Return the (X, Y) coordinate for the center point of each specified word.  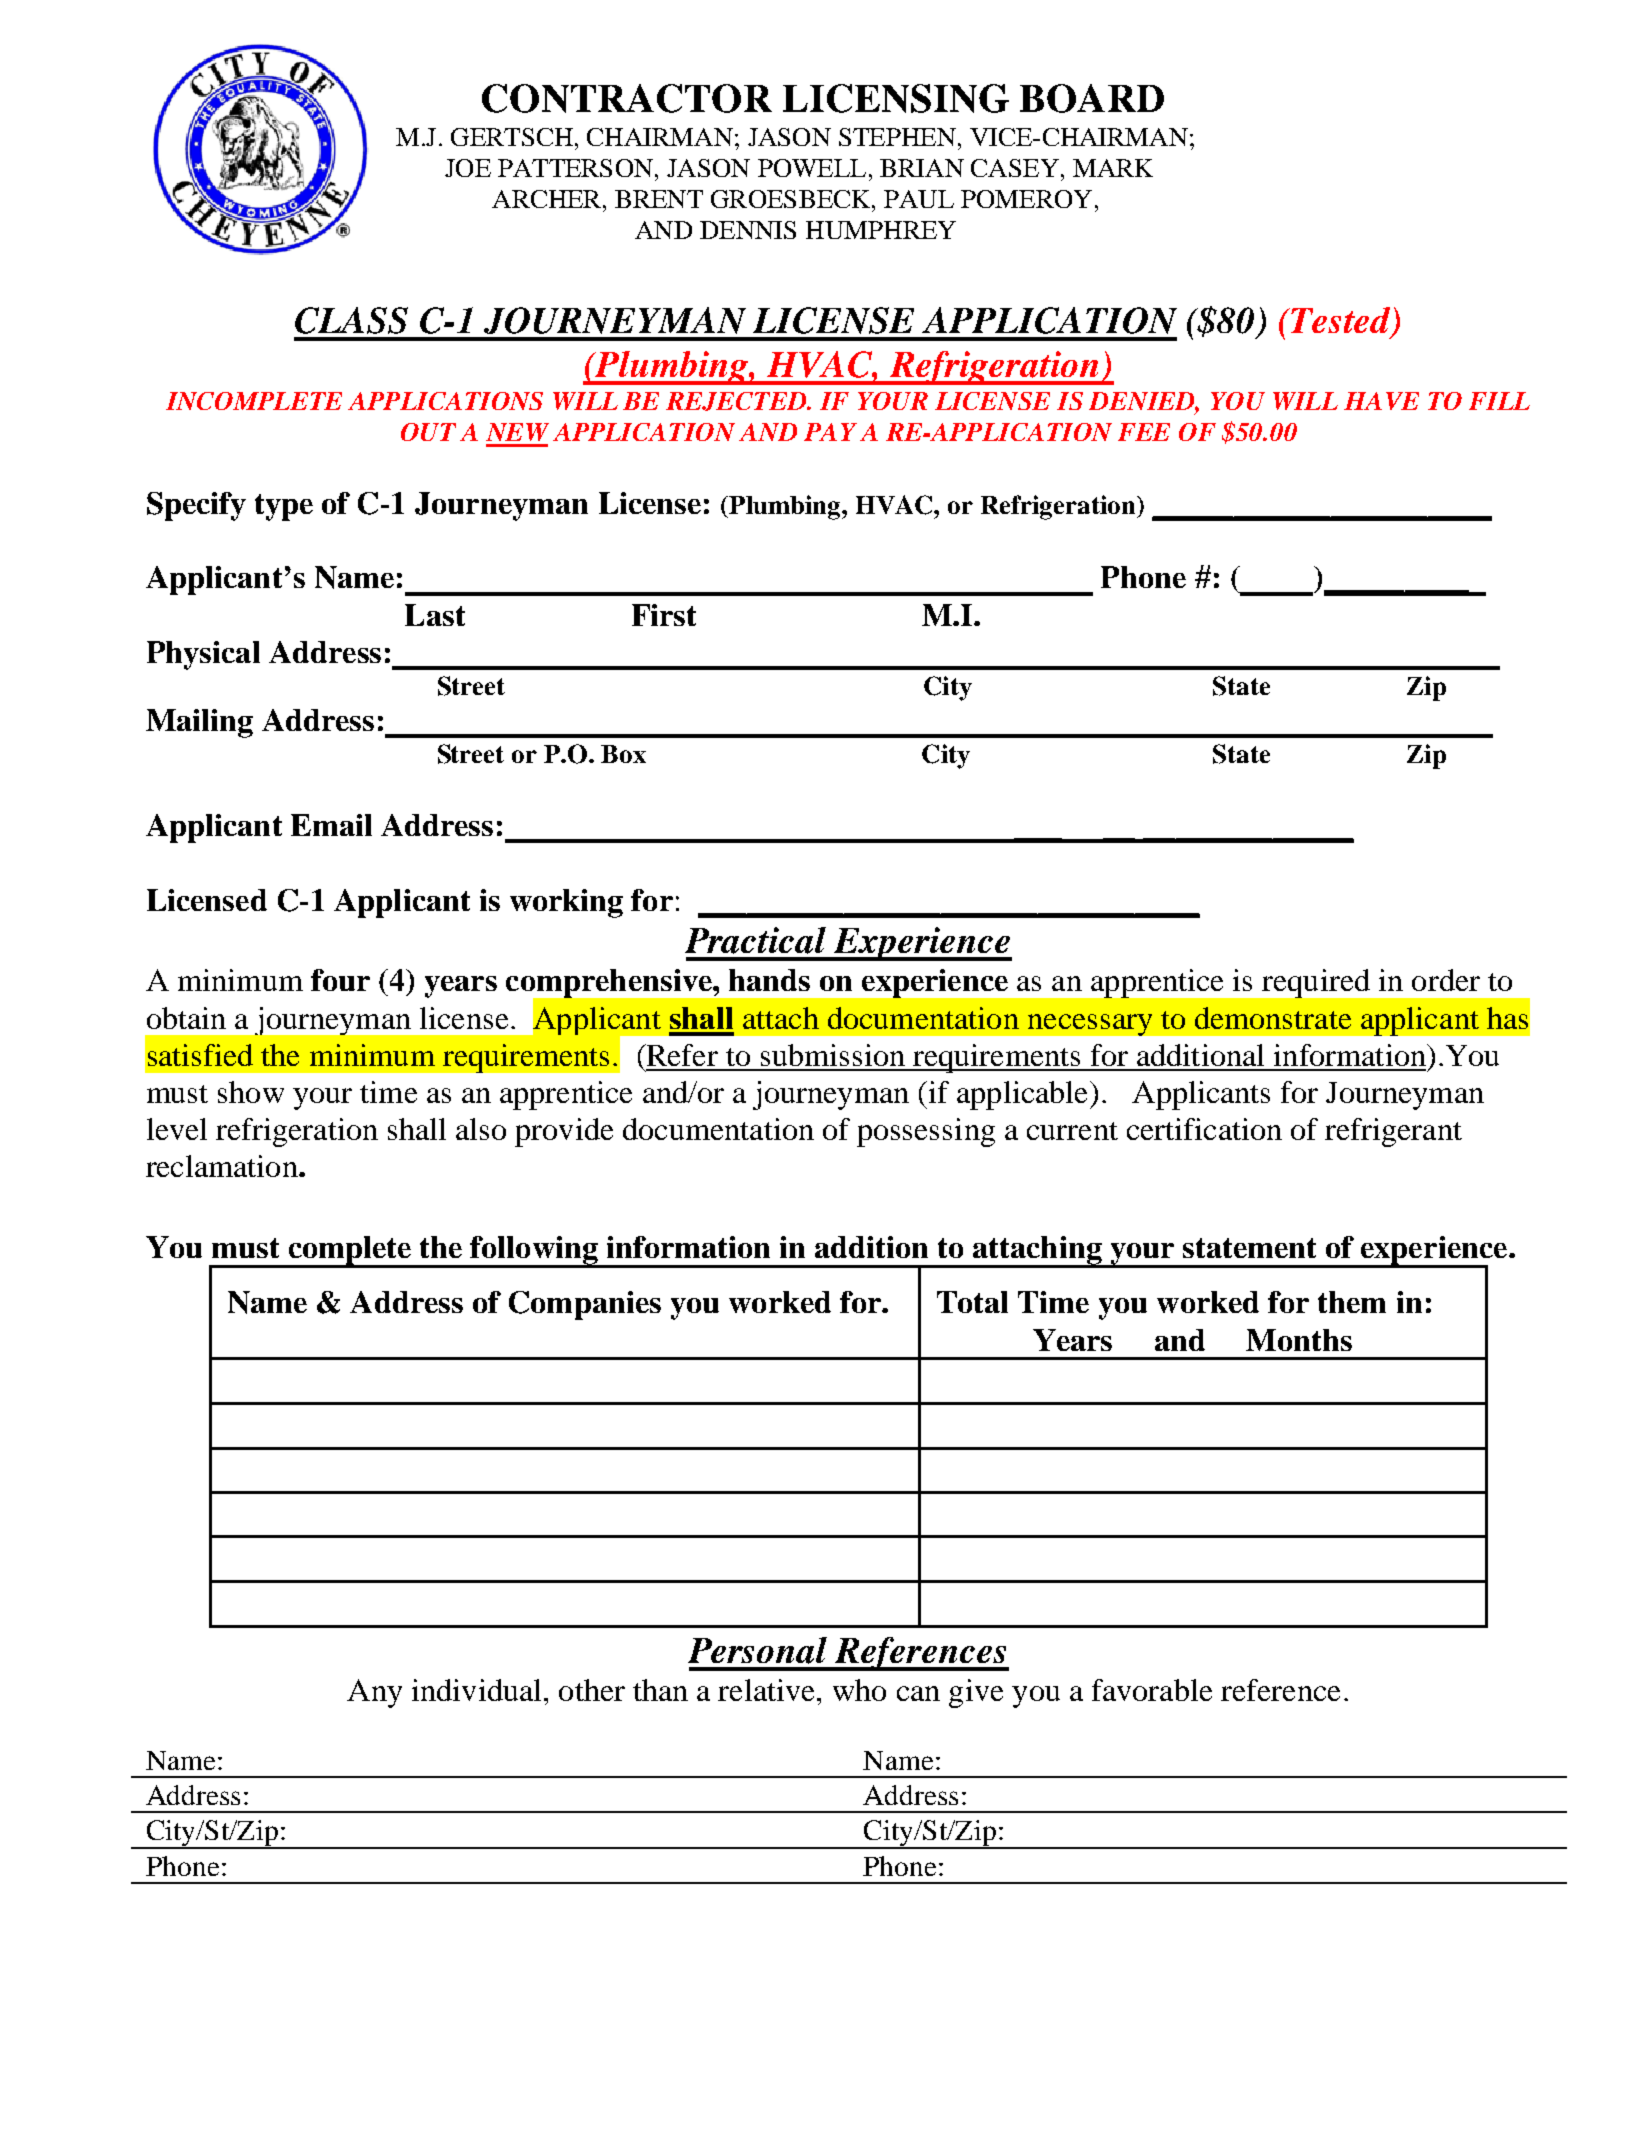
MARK (1113, 168)
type (284, 507)
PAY (830, 432)
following (534, 1251)
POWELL (812, 168)
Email (331, 825)
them (1352, 1302)
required (1316, 983)
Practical (755, 940)
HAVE (1381, 401)
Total (972, 1302)
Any (374, 1693)
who (859, 1690)
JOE (468, 168)
